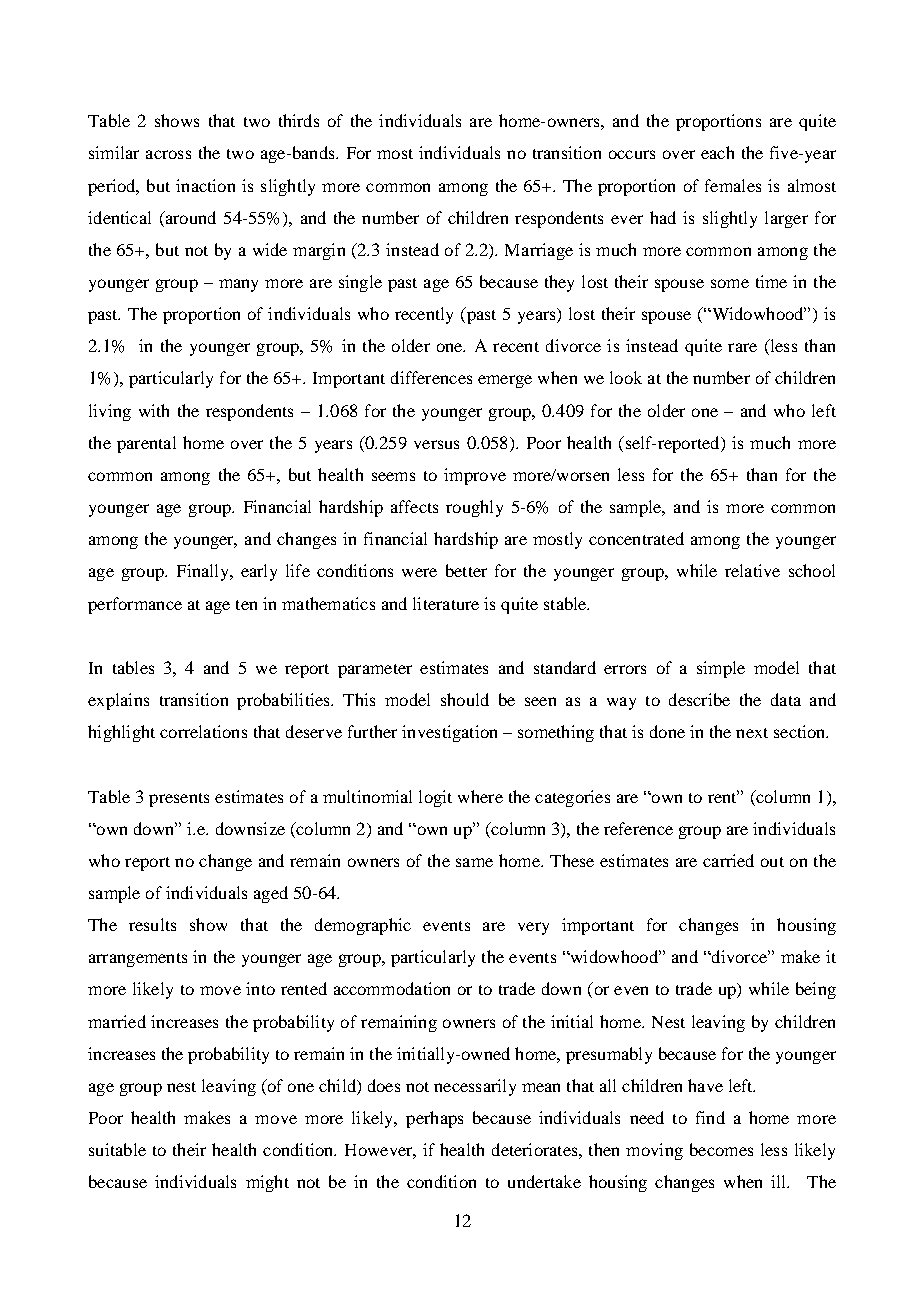  What do you see at coordinates (434, 1119) in the document?
I see `perhaps` at bounding box center [434, 1119].
